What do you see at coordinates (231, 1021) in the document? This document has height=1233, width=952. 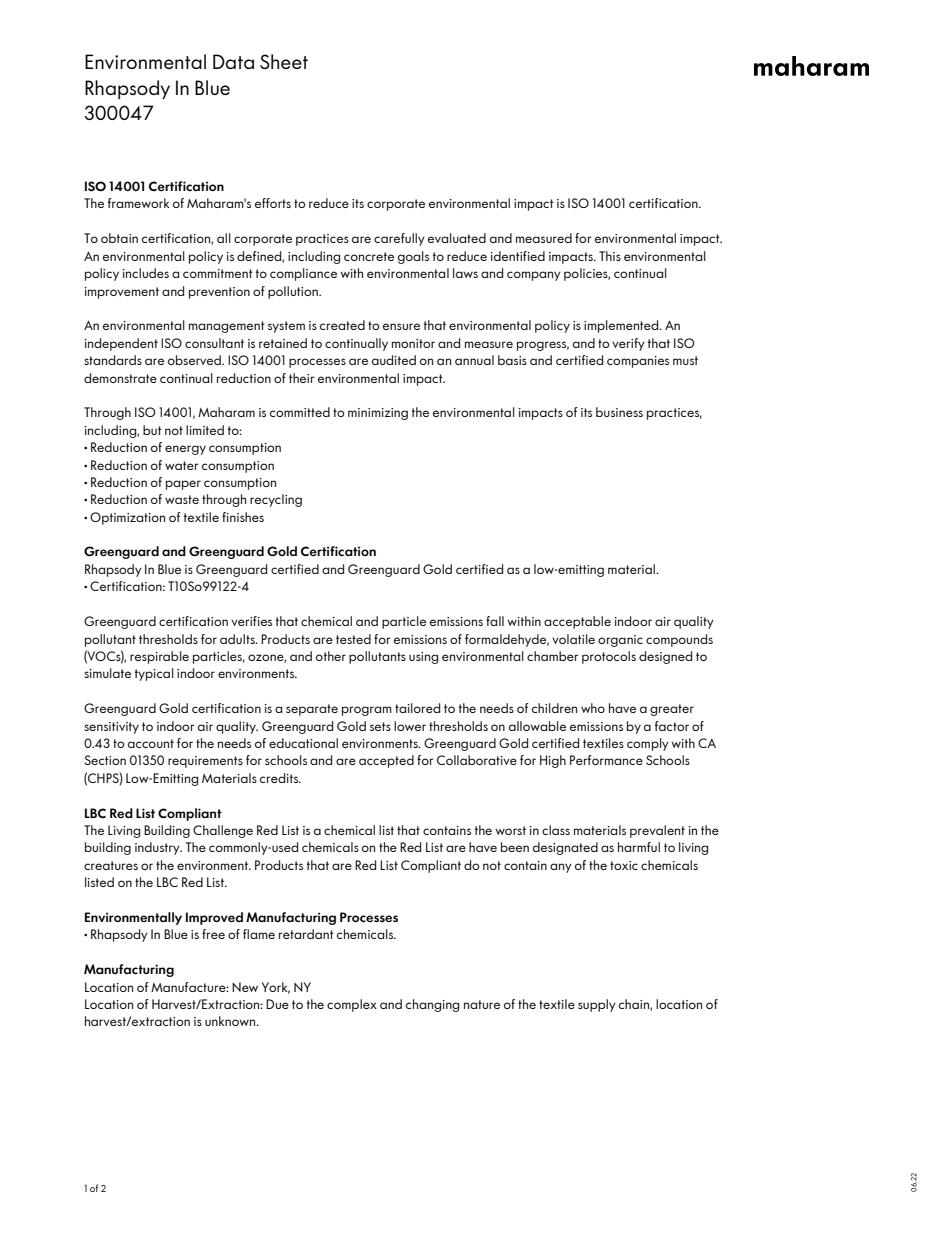 I see `unknown` at bounding box center [231, 1021].
